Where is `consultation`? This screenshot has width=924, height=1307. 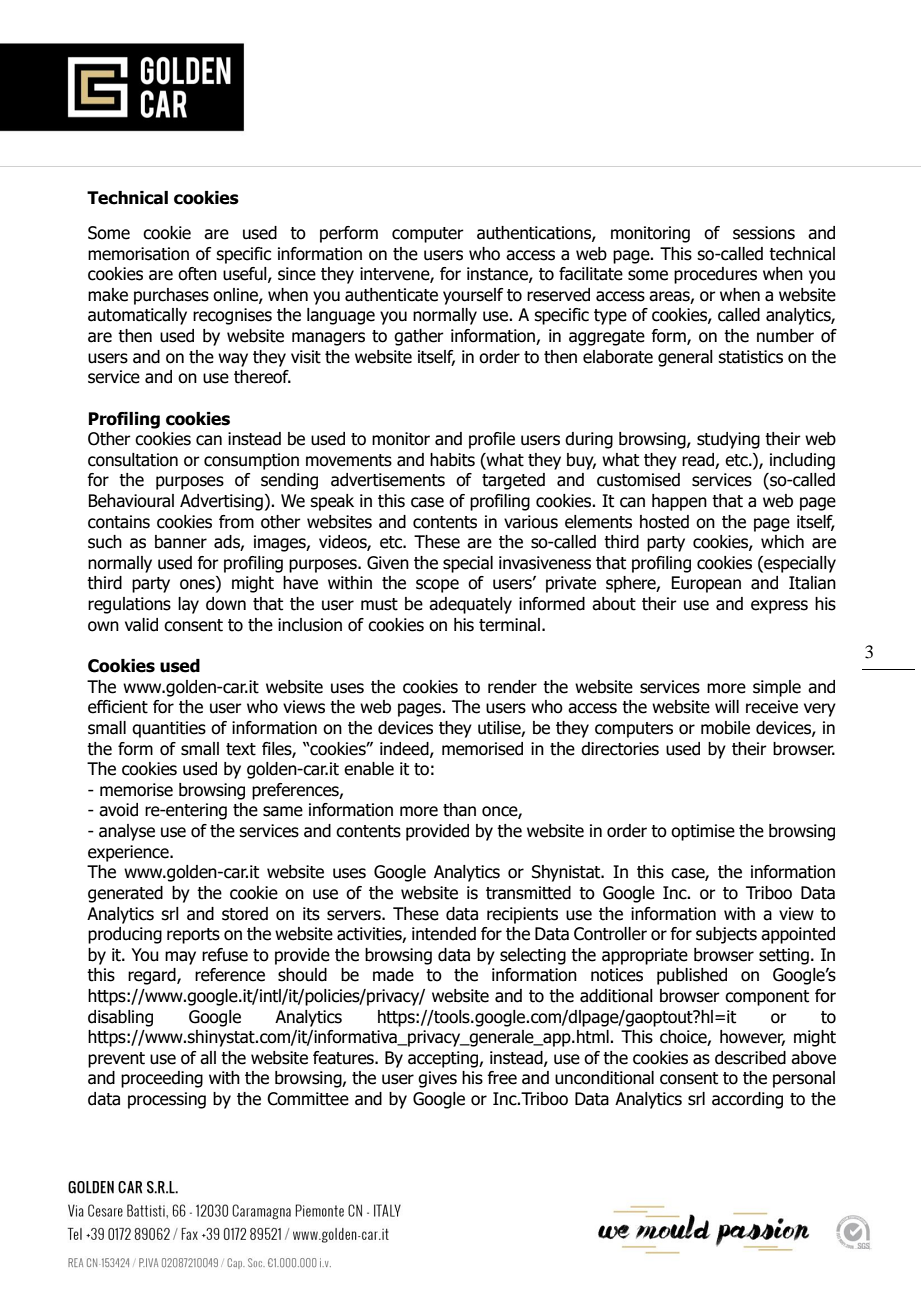
consultation is located at coordinates (133, 460).
